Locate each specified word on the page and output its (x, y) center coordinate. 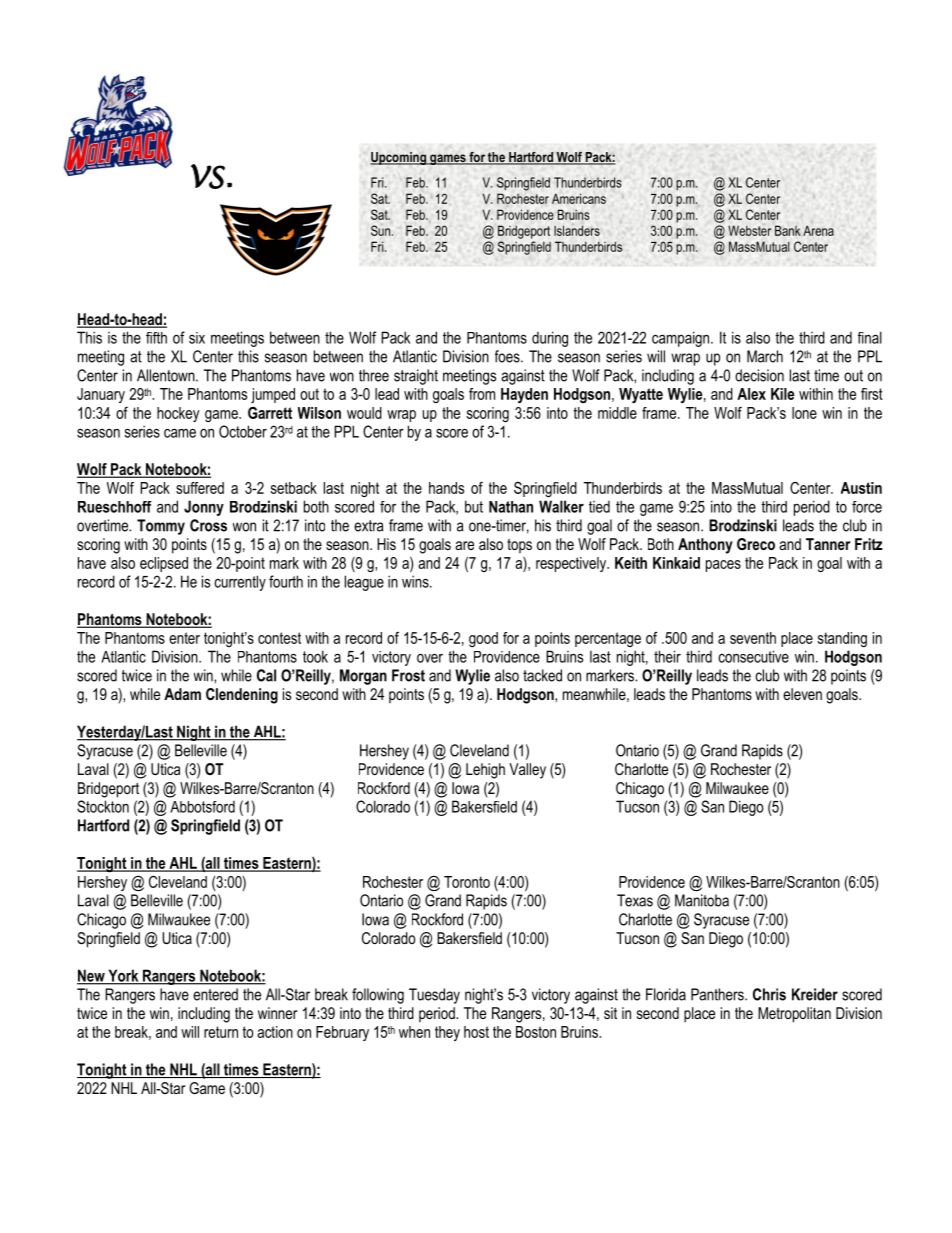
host (476, 1032)
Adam (182, 694)
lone (804, 413)
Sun (380, 230)
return (221, 1032)
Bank (788, 230)
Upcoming (399, 158)
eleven (802, 694)
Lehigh (485, 771)
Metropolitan (794, 1015)
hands (446, 488)
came (180, 433)
